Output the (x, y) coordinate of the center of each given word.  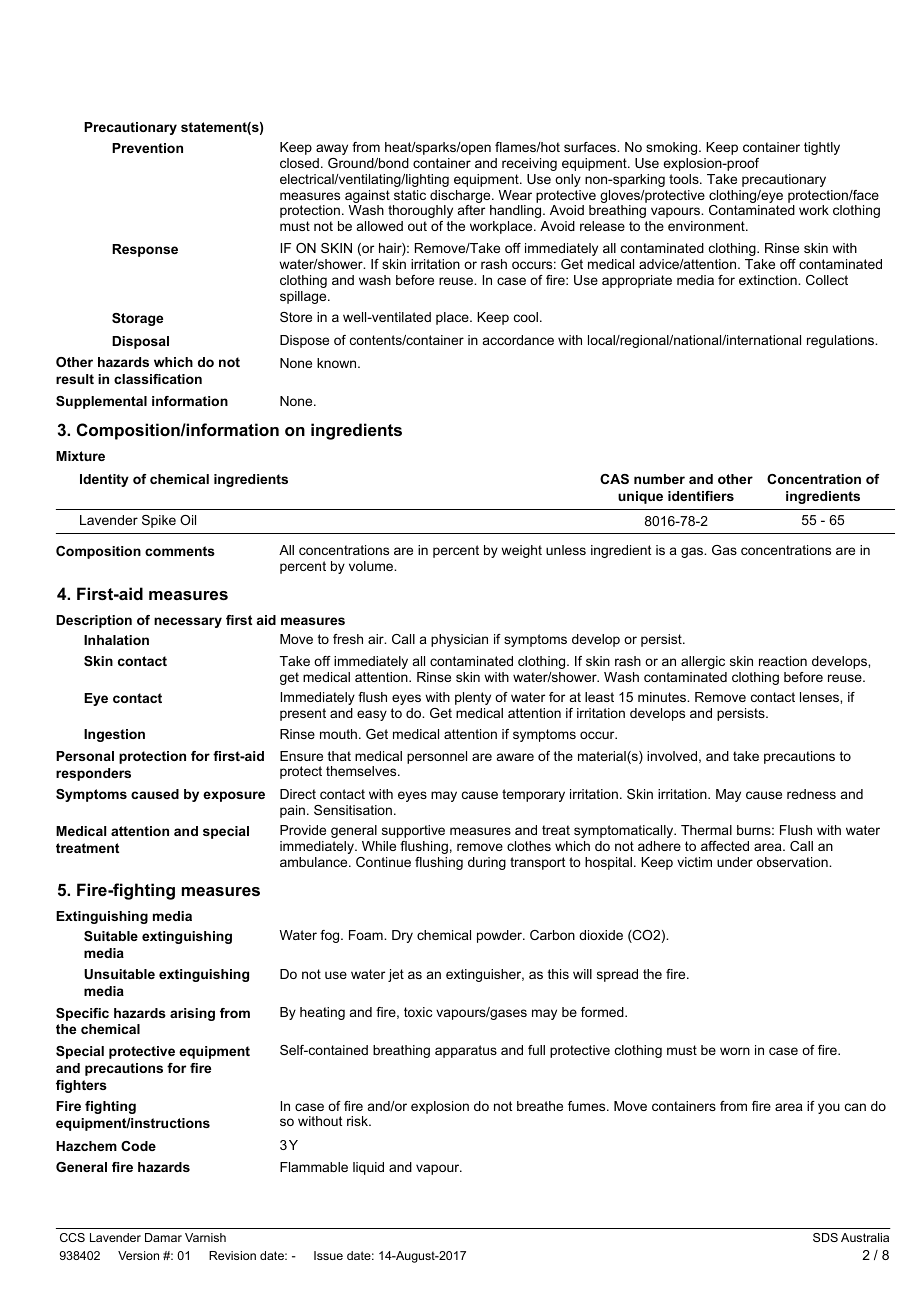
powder (501, 936)
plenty (473, 698)
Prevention (147, 148)
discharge (461, 196)
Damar (163, 1237)
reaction (783, 661)
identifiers (701, 496)
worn (735, 1051)
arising (192, 1014)
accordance (518, 340)
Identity (104, 480)
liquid (368, 1168)
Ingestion (114, 735)
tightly (822, 148)
